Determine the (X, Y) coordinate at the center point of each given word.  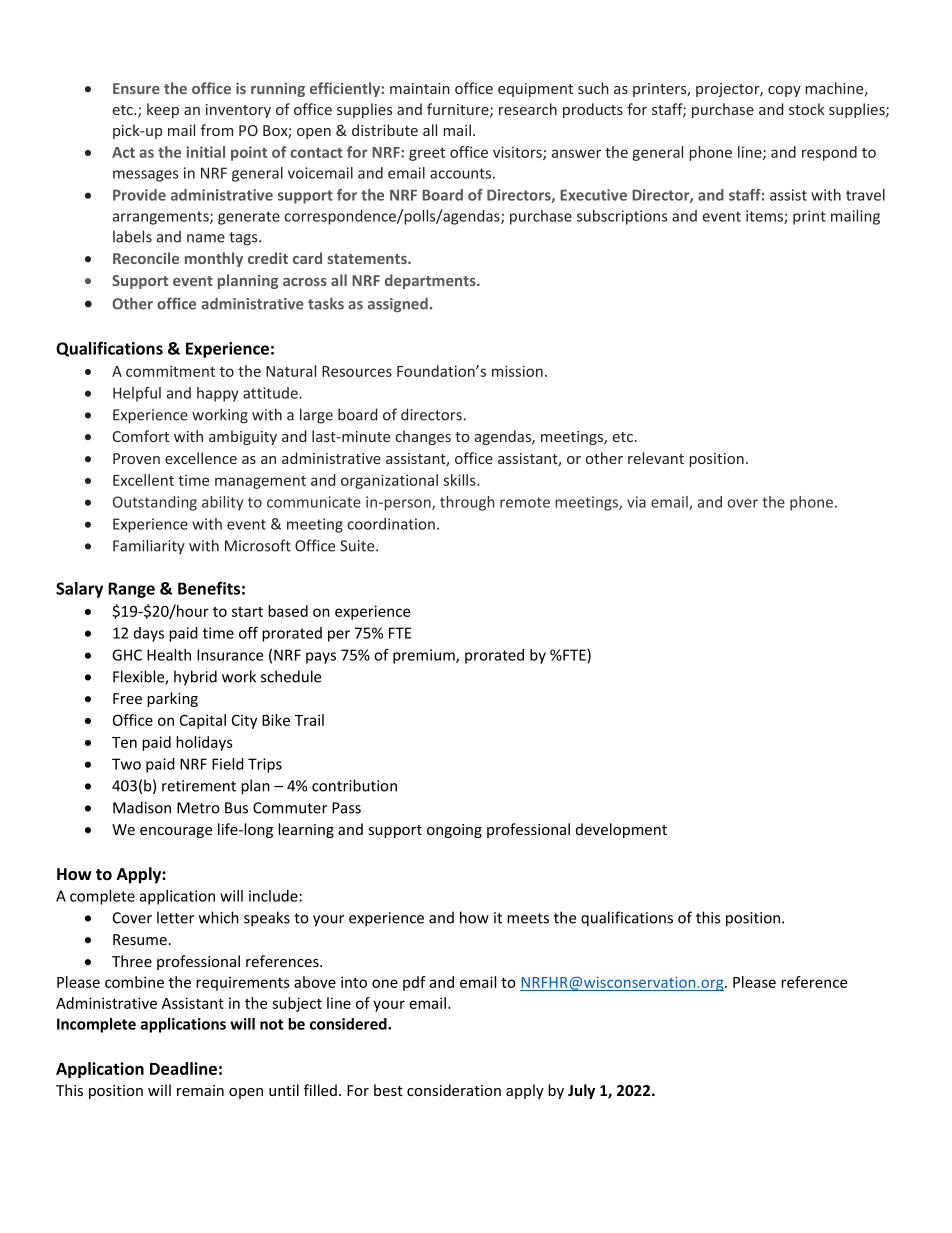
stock (807, 109)
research (528, 109)
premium (425, 656)
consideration (454, 1090)
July (581, 1091)
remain (200, 1090)
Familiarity (149, 546)
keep (163, 110)
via (636, 502)
